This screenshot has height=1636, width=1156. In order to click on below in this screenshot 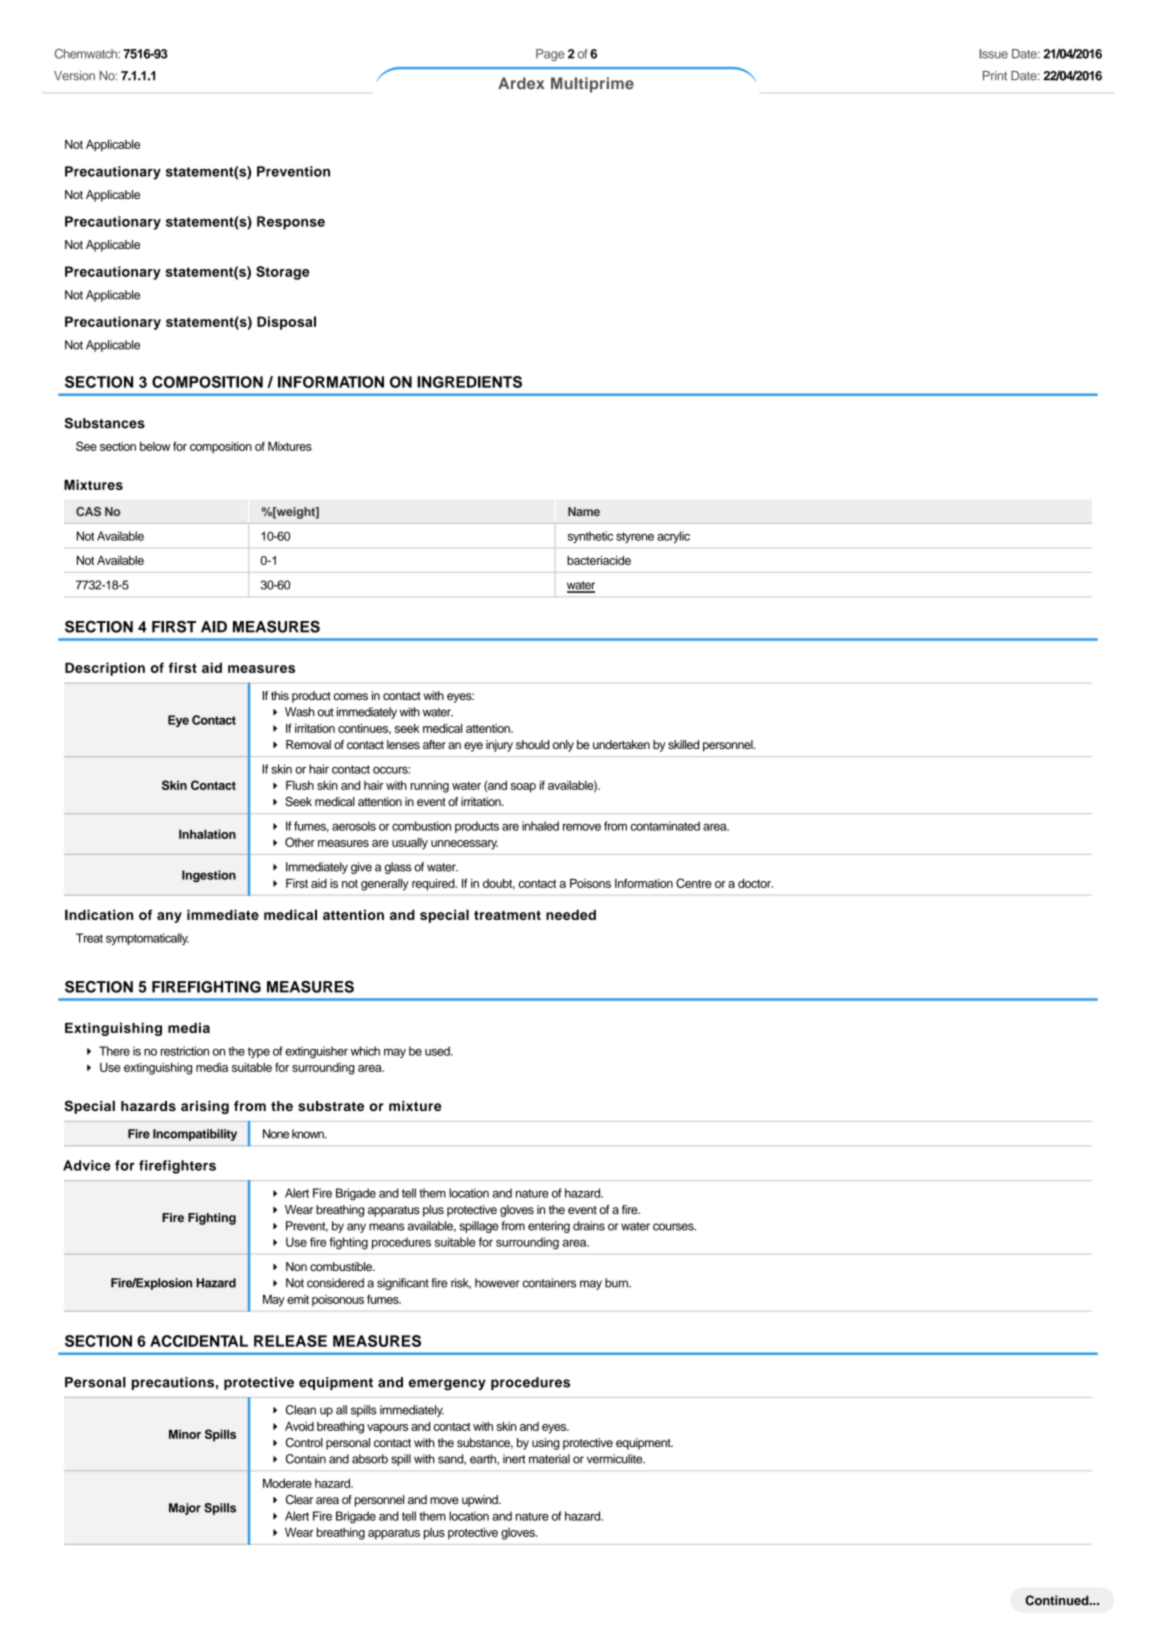, I will do `click(155, 446)`.
